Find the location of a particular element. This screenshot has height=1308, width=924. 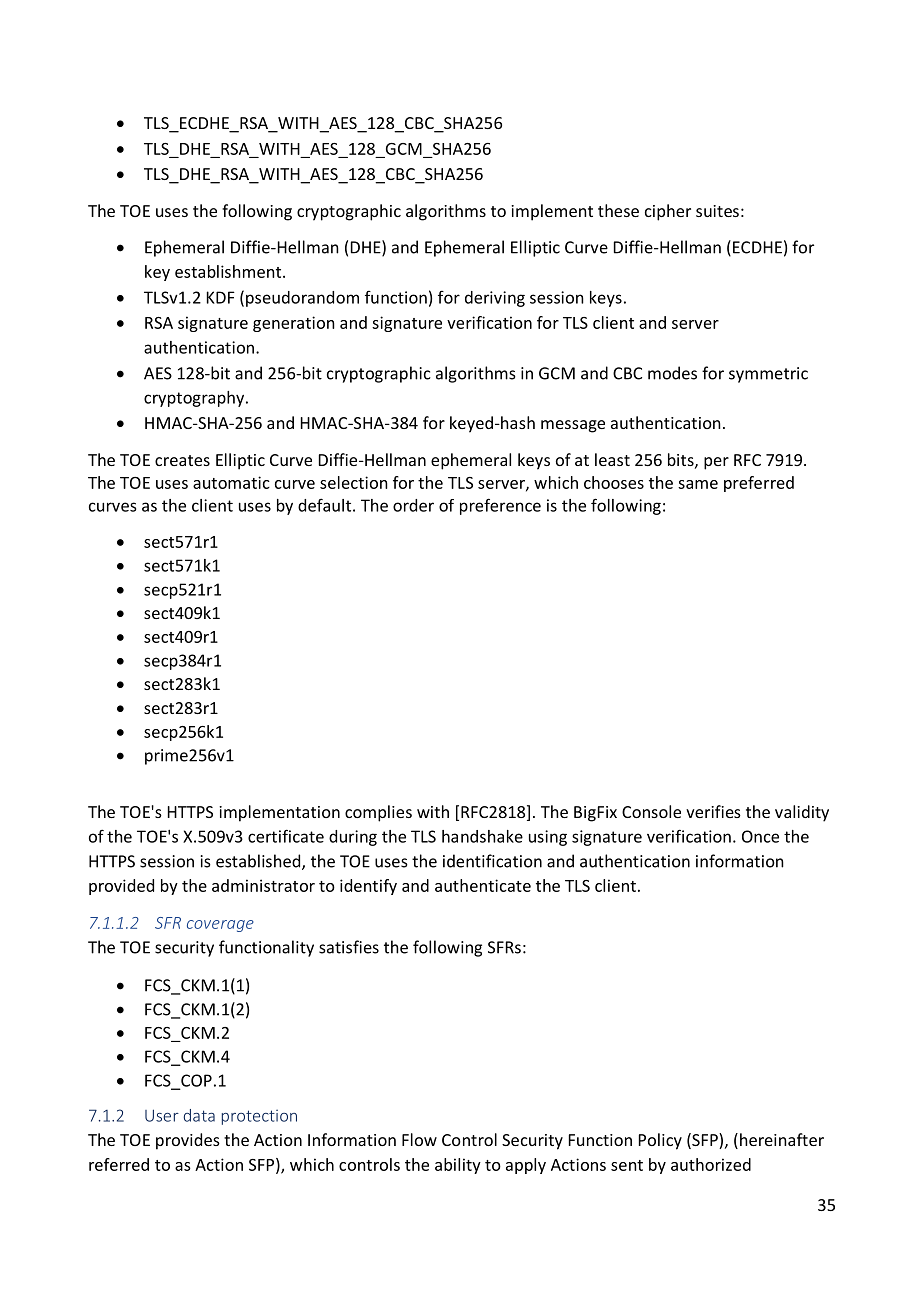

deriving is located at coordinates (495, 299).
